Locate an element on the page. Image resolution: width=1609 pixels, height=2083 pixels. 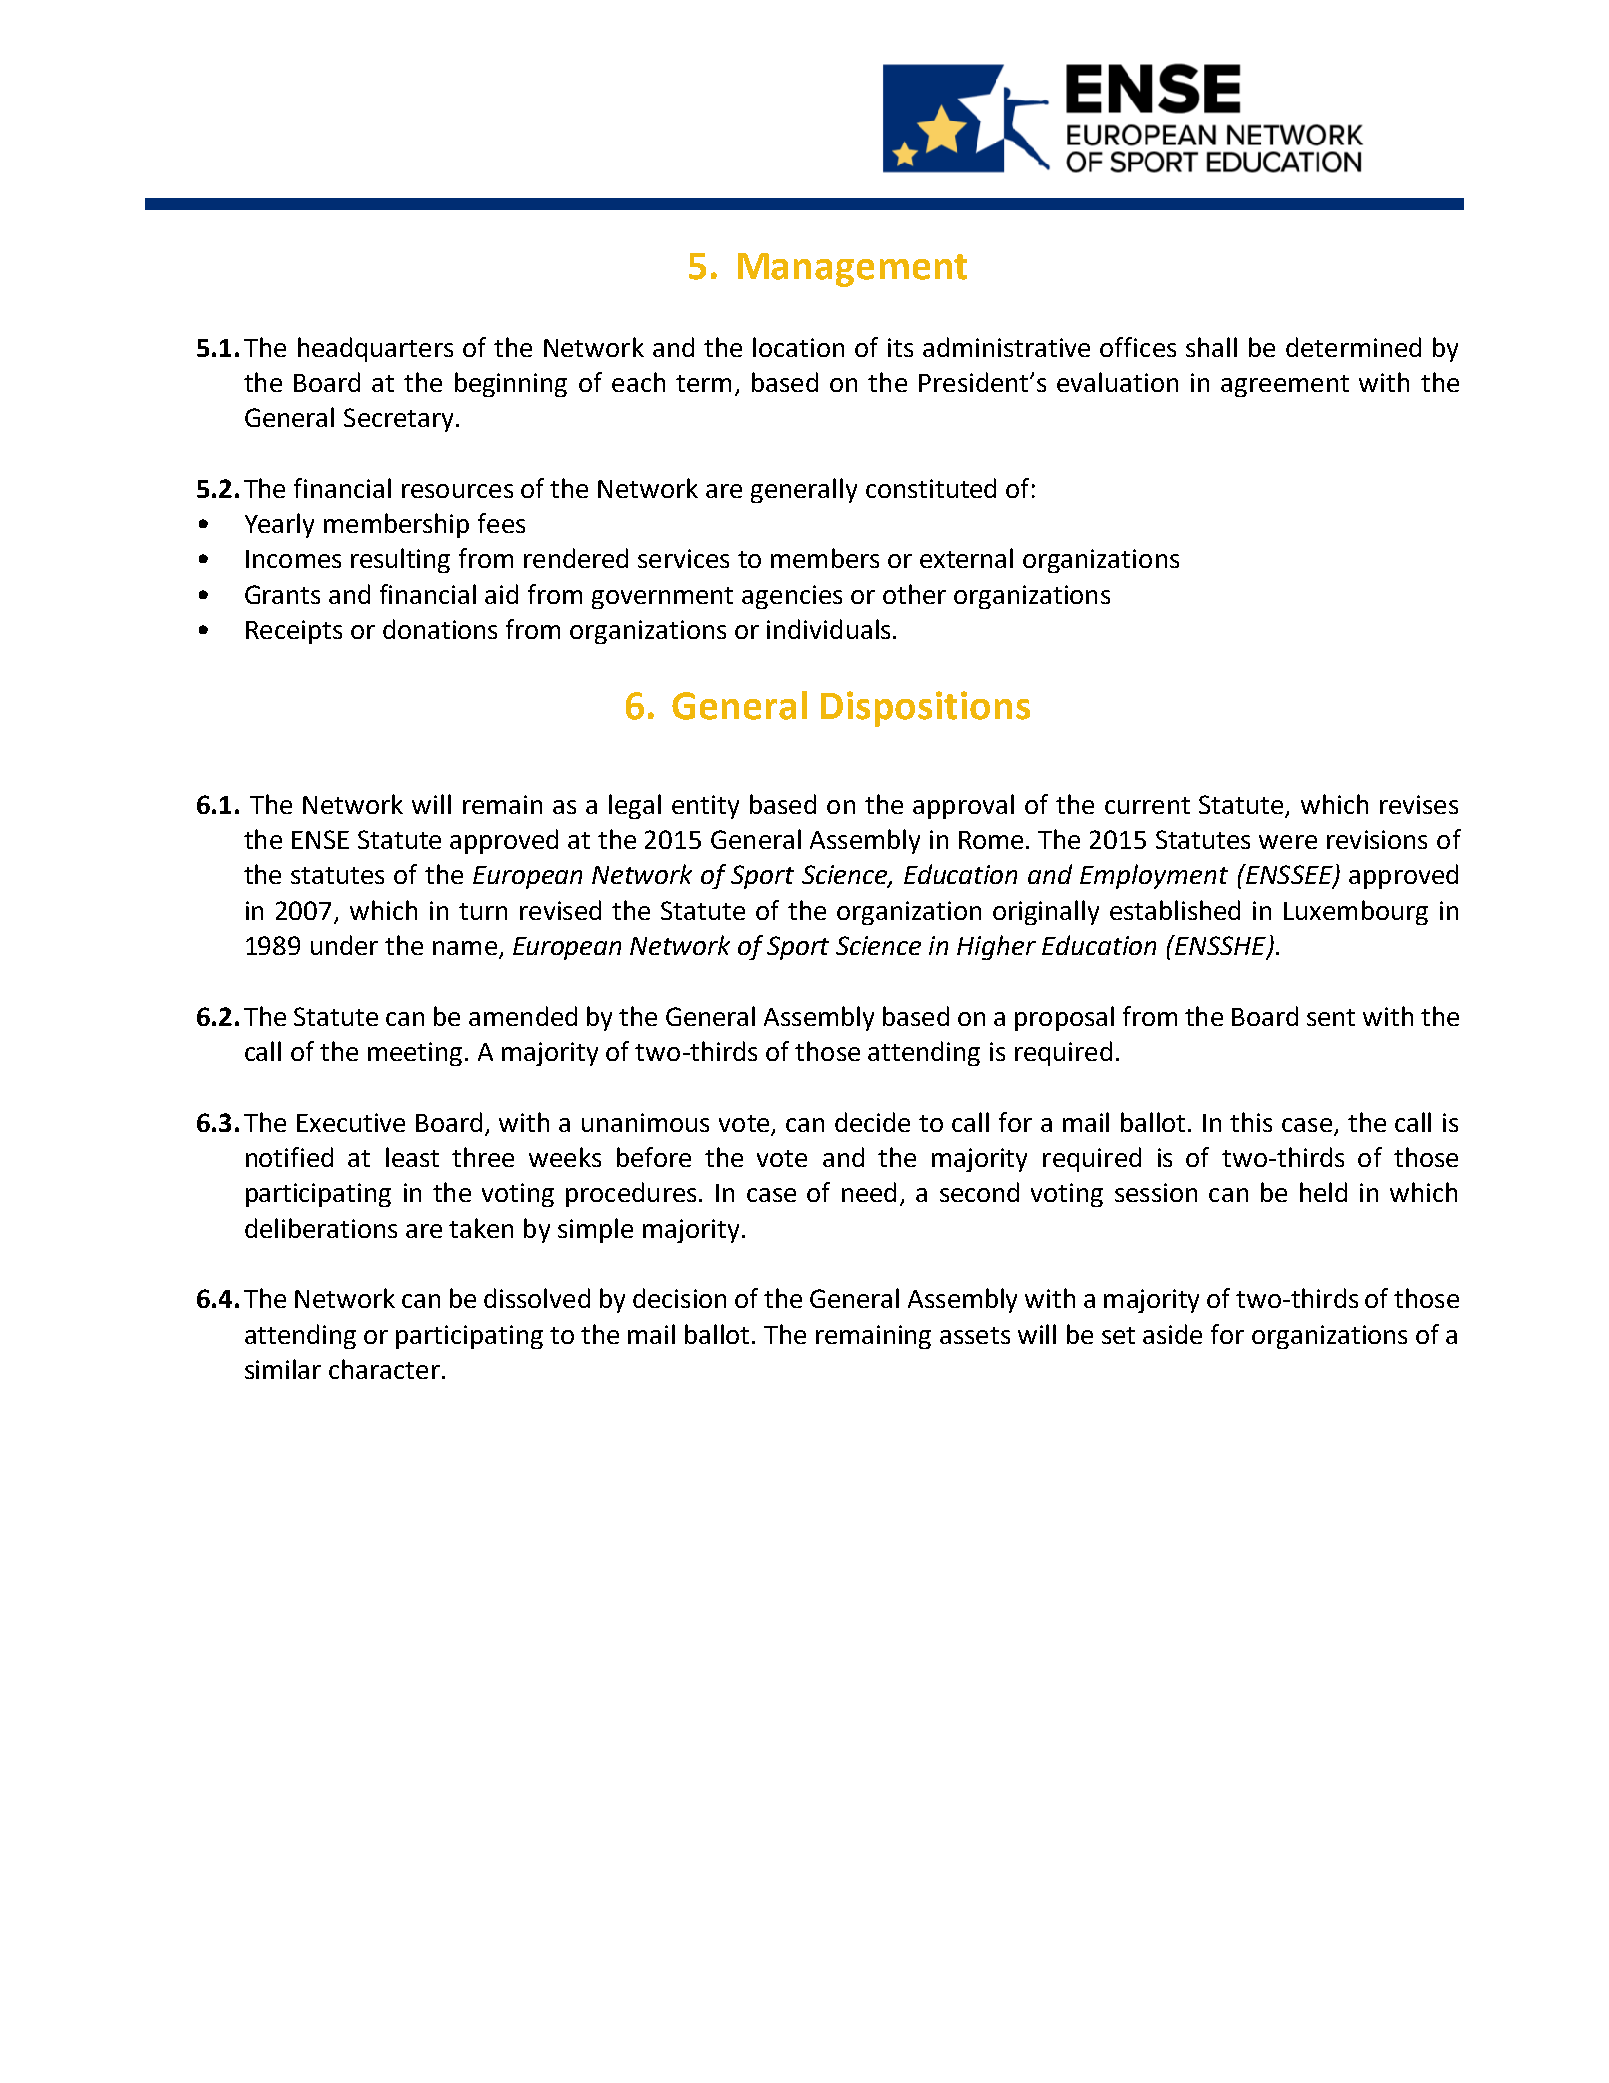
Luxembourg is located at coordinates (1356, 912).
